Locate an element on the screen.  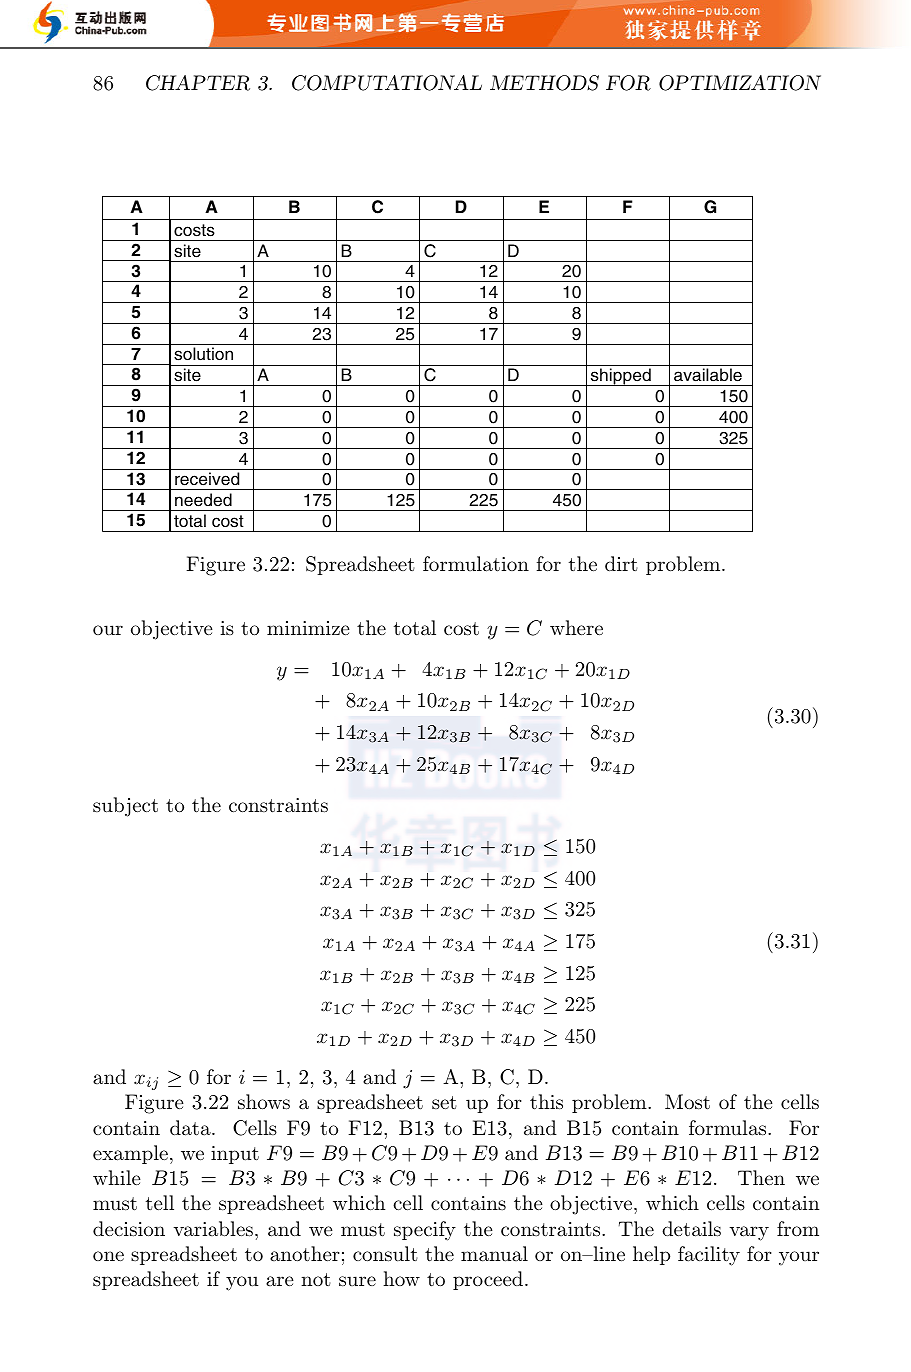
specify is located at coordinates (425, 1231).
